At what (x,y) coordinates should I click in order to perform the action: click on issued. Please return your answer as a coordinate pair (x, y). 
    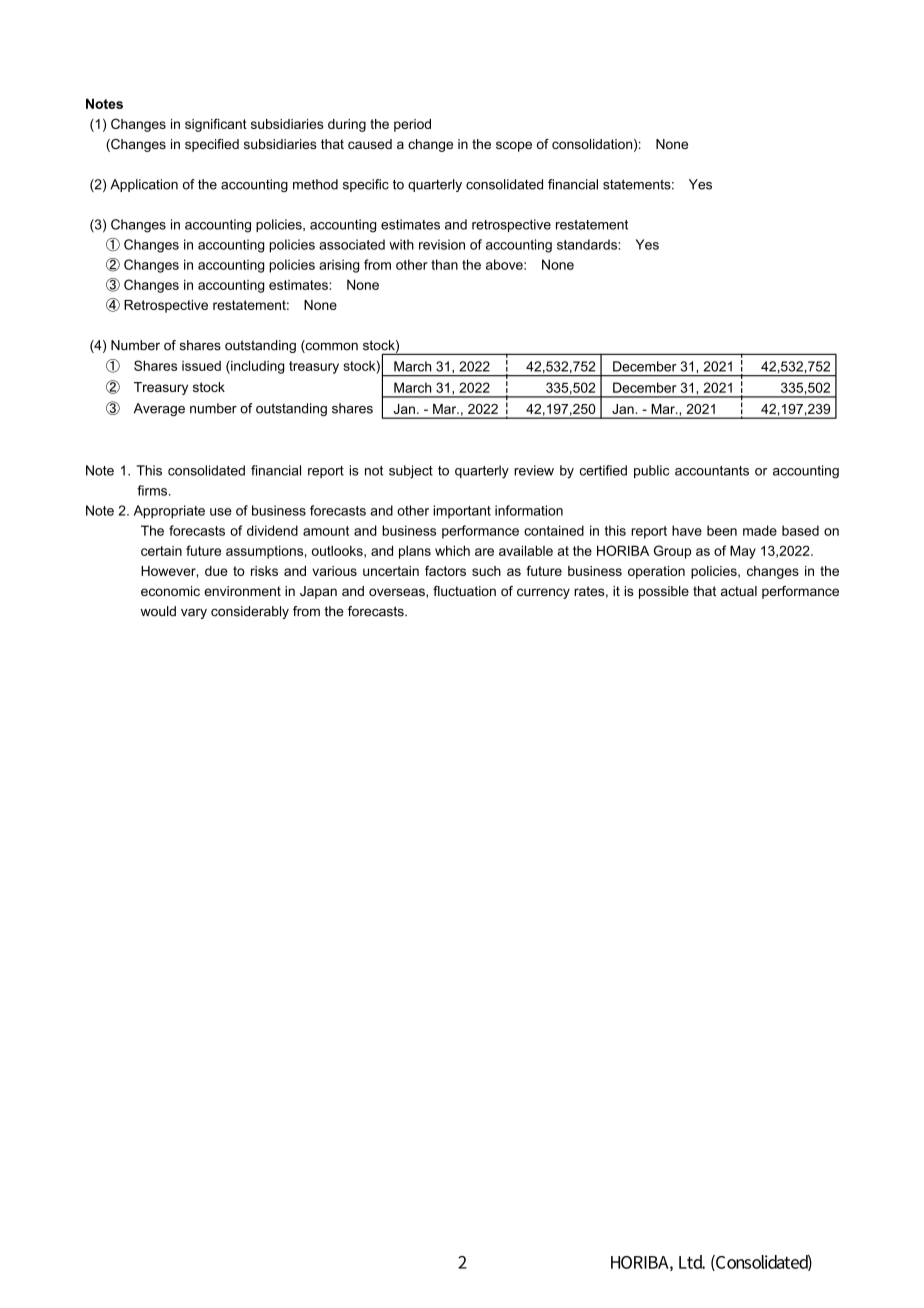
    Looking at the image, I should click on (201, 366).
